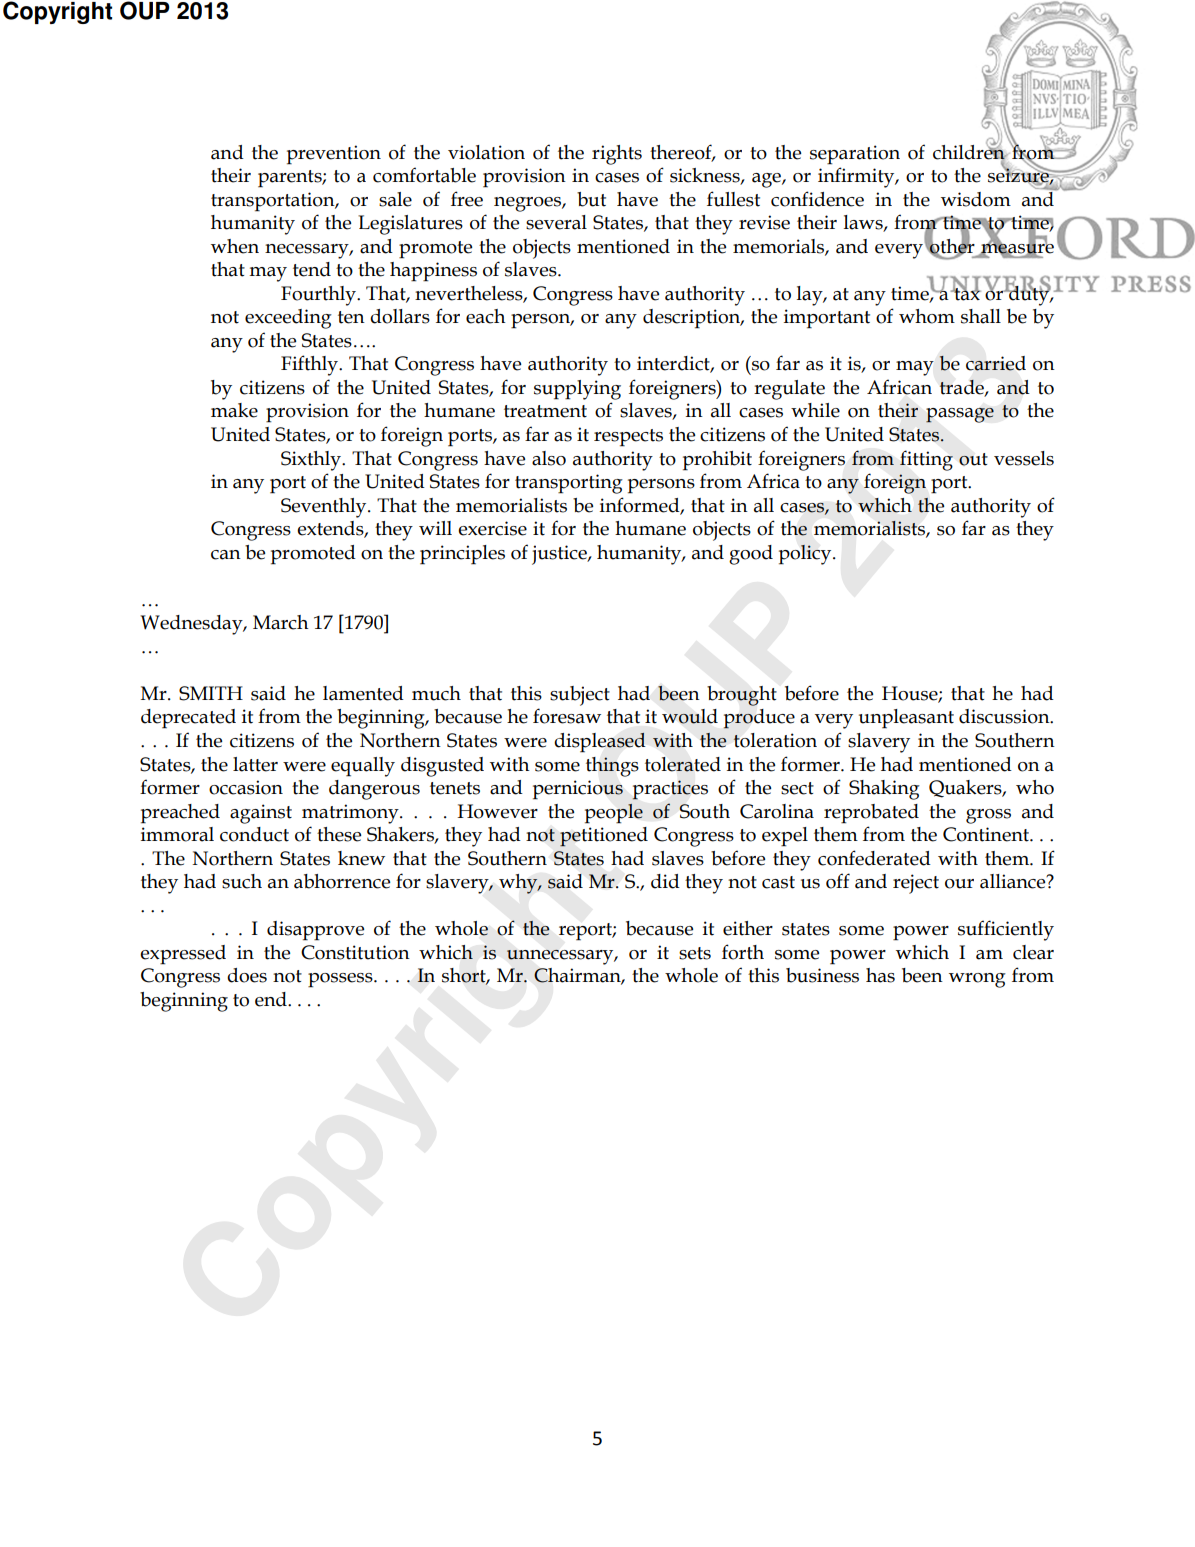  Describe the element at coordinates (211, 693) in the page. I see `SMITH` at that location.
